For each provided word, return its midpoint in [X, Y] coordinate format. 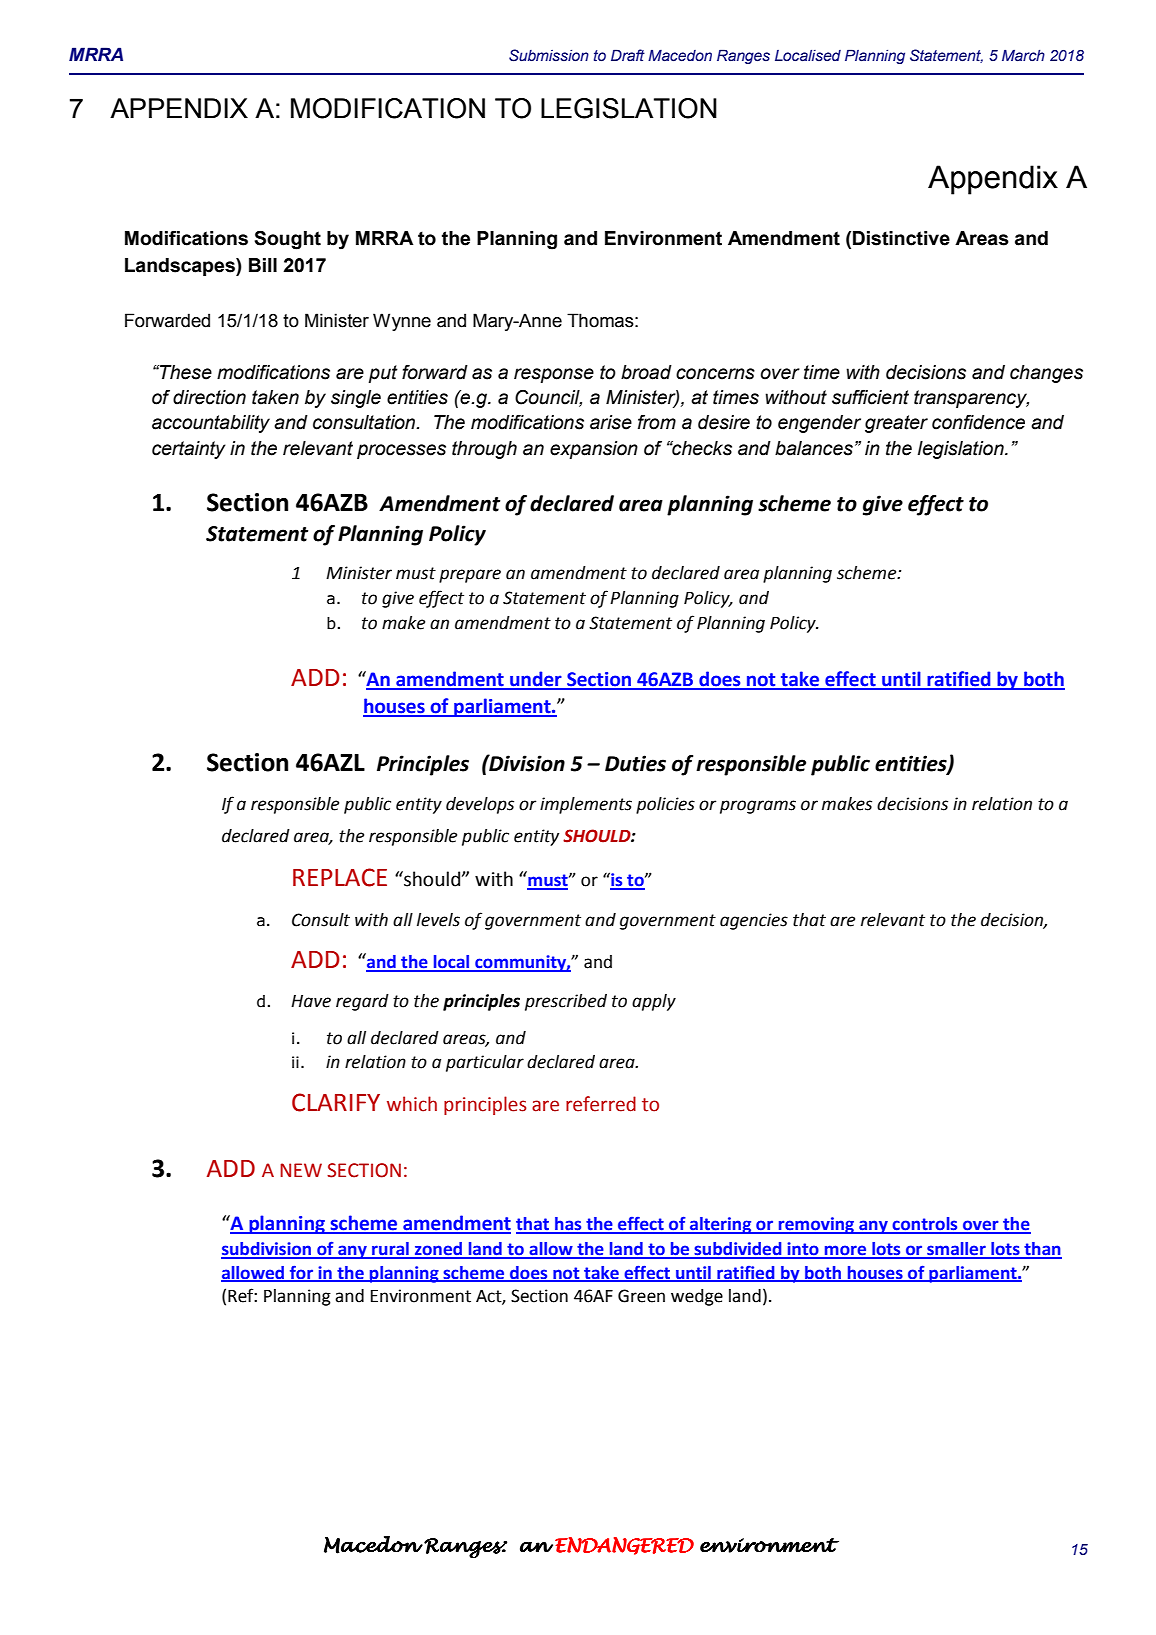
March [1023, 55]
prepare [470, 576]
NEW [301, 1170]
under [536, 680]
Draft [628, 55]
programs [758, 807]
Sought [287, 240]
